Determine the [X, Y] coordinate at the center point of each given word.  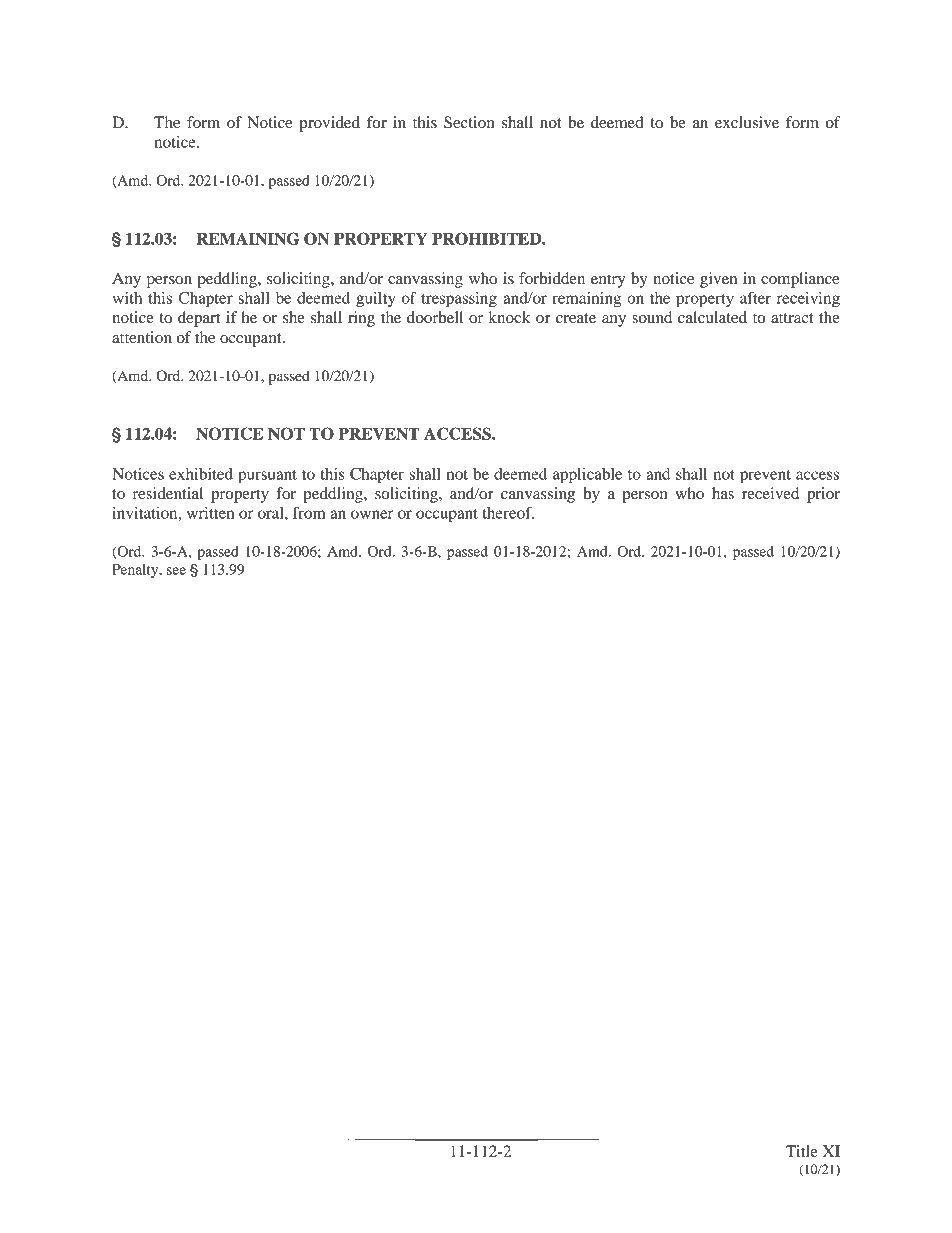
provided [329, 124]
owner [372, 514]
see [176, 571]
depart [199, 319]
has [723, 493]
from [309, 512]
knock [509, 317]
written [210, 513]
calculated [712, 317]
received [770, 493]
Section [469, 122]
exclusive [747, 122]
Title [802, 1151]
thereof [508, 512]
